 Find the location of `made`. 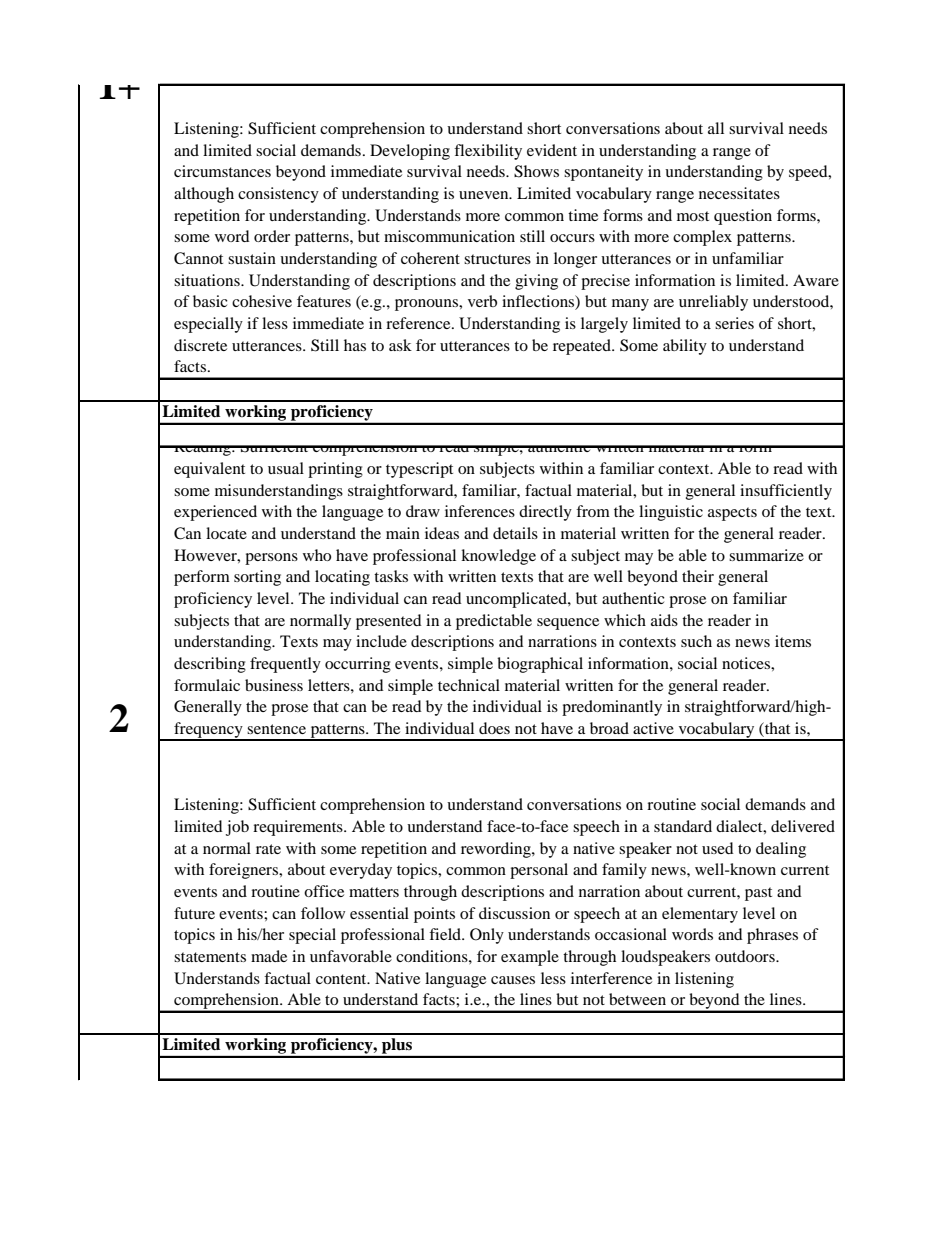

made is located at coordinates (269, 956).
